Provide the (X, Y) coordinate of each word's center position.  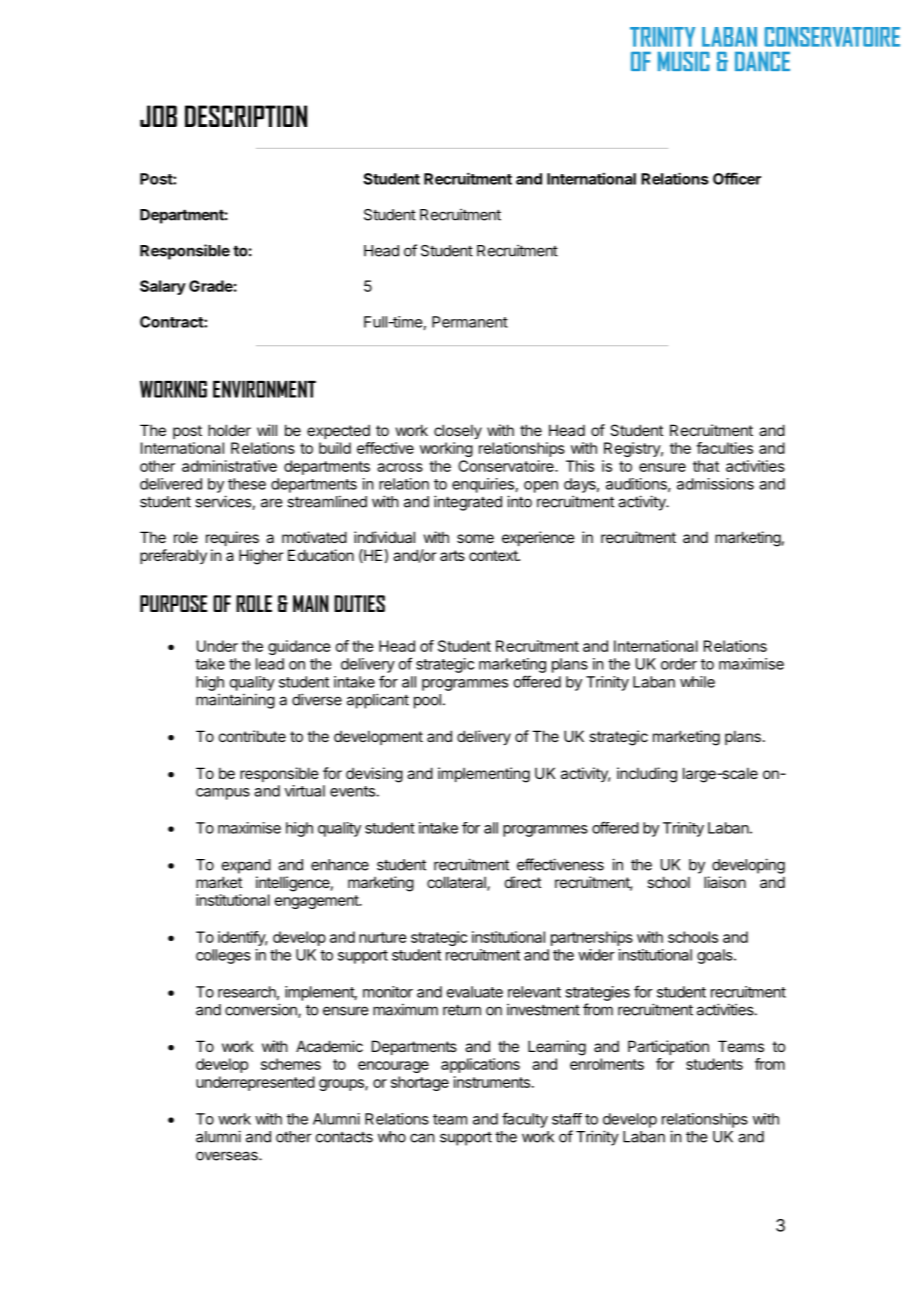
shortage (420, 1083)
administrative (229, 466)
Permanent (470, 322)
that (706, 466)
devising (374, 775)
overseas (228, 1156)
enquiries (483, 485)
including (647, 775)
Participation (668, 1047)
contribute (252, 736)
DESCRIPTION (246, 116)
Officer (737, 178)
